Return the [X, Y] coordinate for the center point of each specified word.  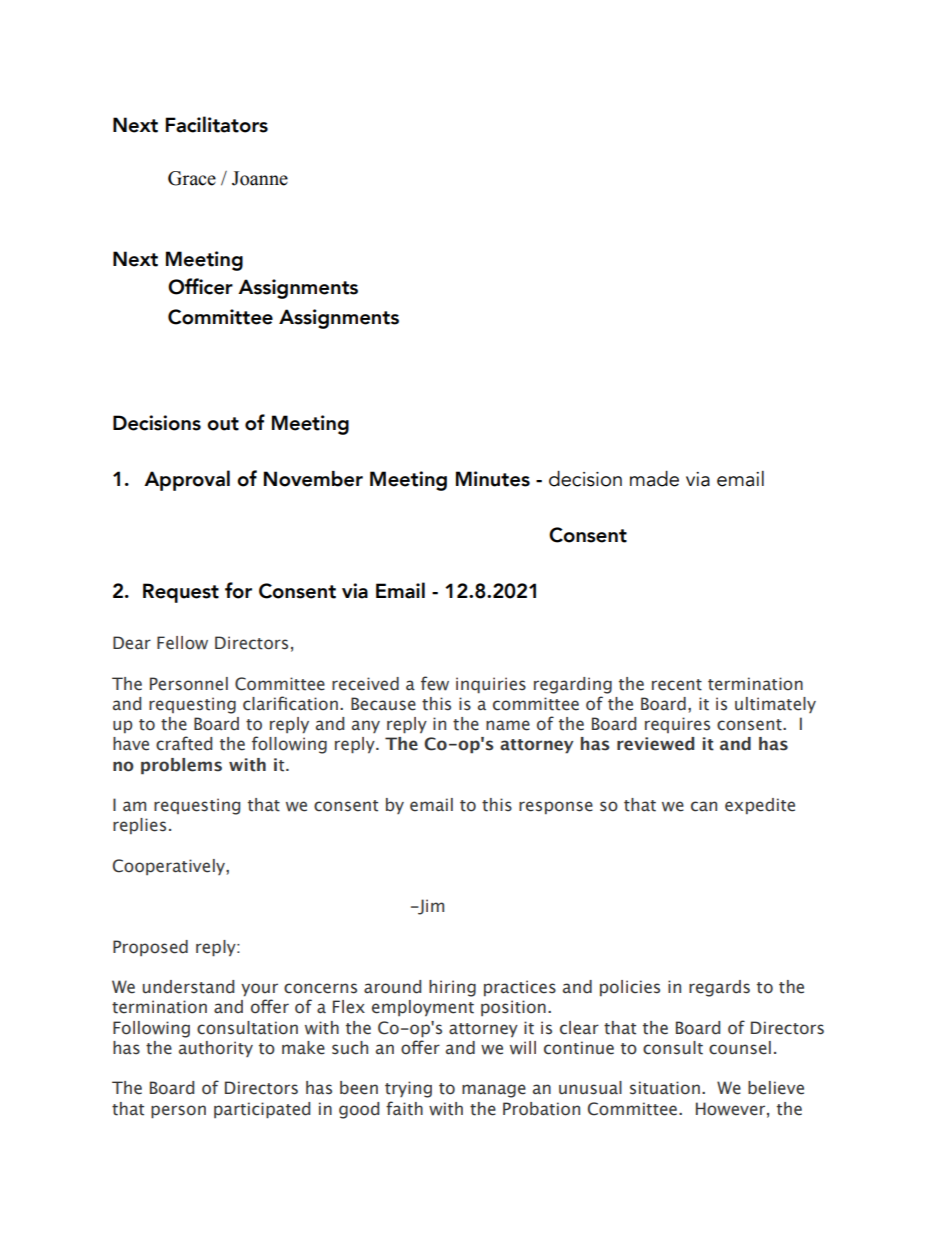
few [435, 683]
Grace [192, 178]
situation [665, 1088]
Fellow [182, 643]
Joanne [260, 178]
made [654, 479]
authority [216, 1049]
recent [677, 685]
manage [494, 1091]
